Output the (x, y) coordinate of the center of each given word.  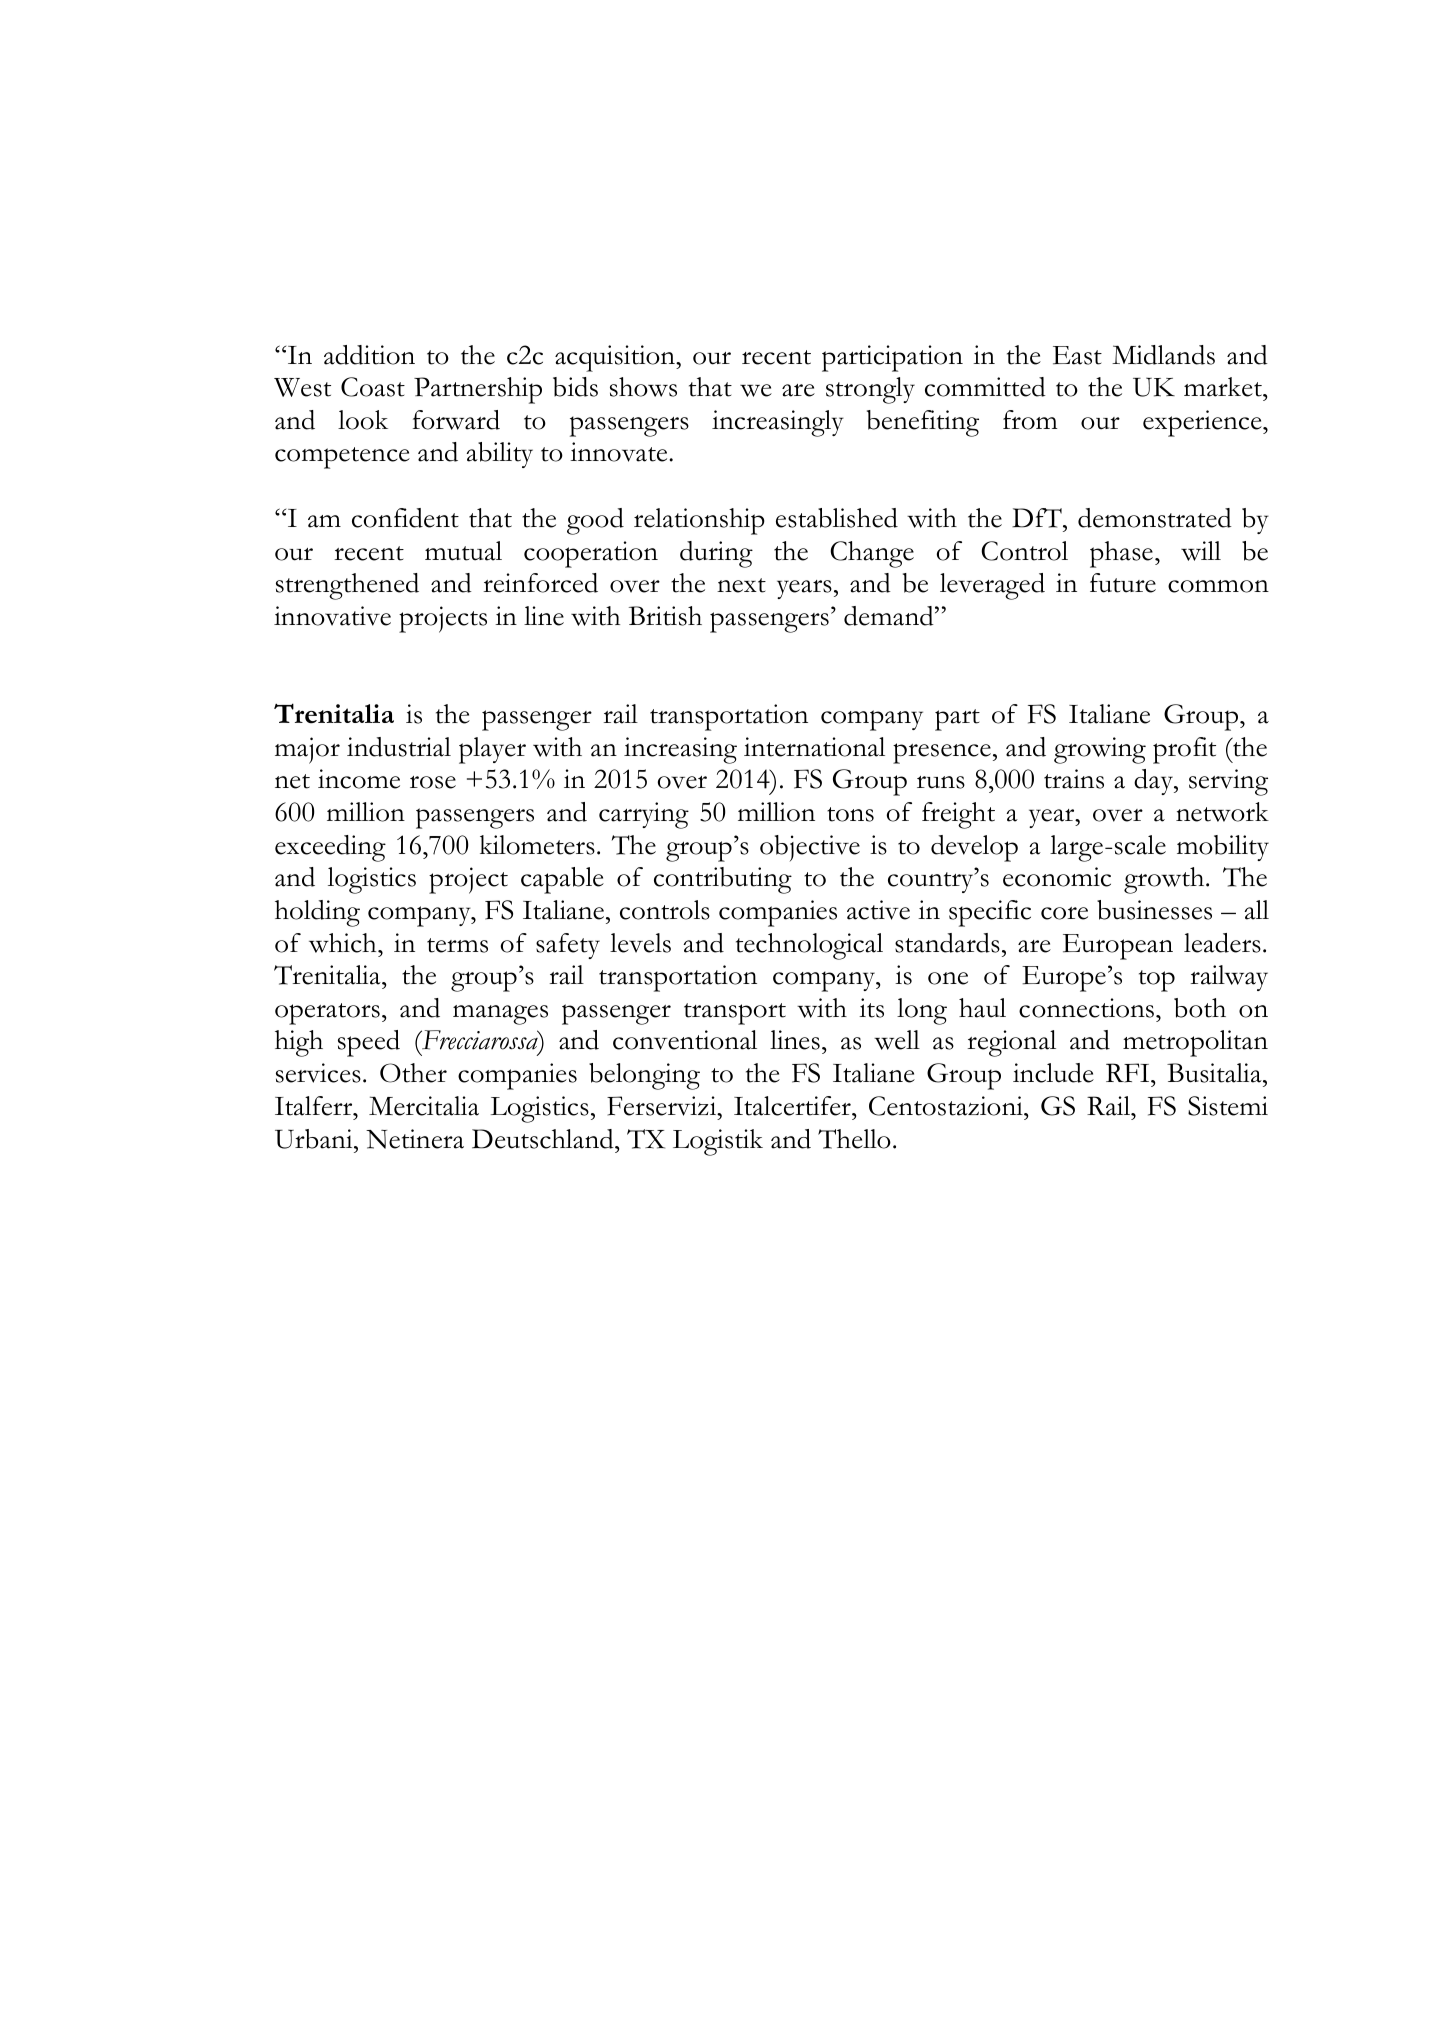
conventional (685, 1040)
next (741, 585)
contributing (723, 880)
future (1123, 583)
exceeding (330, 848)
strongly (870, 390)
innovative (332, 616)
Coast (373, 387)
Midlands (1163, 355)
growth (1165, 880)
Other (413, 1073)
